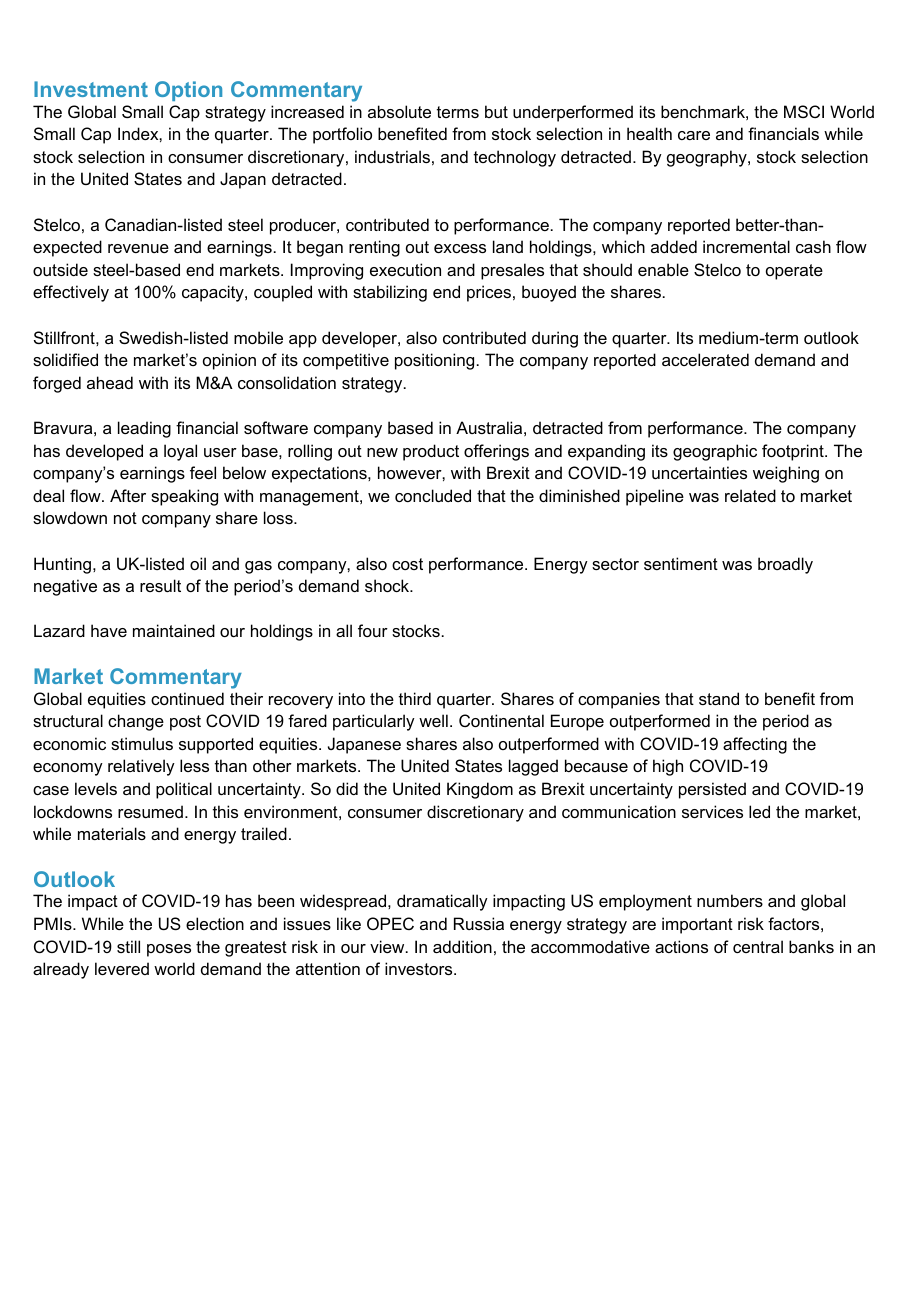 The width and height of the document is (924, 1308). Describe the element at coordinates (142, 743) in the document. I see `stimulus` at that location.
